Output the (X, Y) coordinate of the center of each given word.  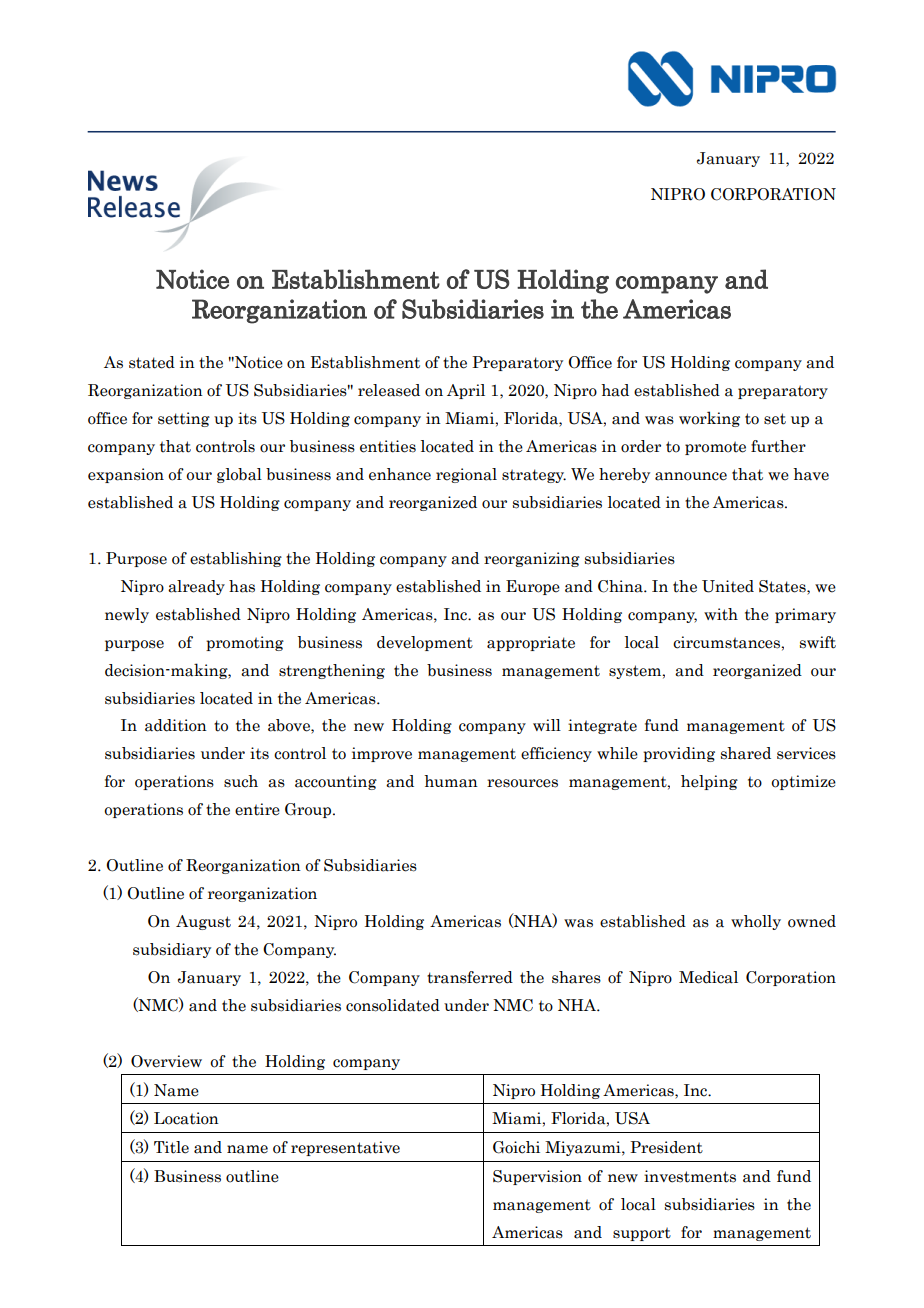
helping (709, 782)
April (466, 391)
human (451, 781)
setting (184, 419)
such (241, 781)
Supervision (537, 1177)
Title (171, 1147)
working (709, 419)
